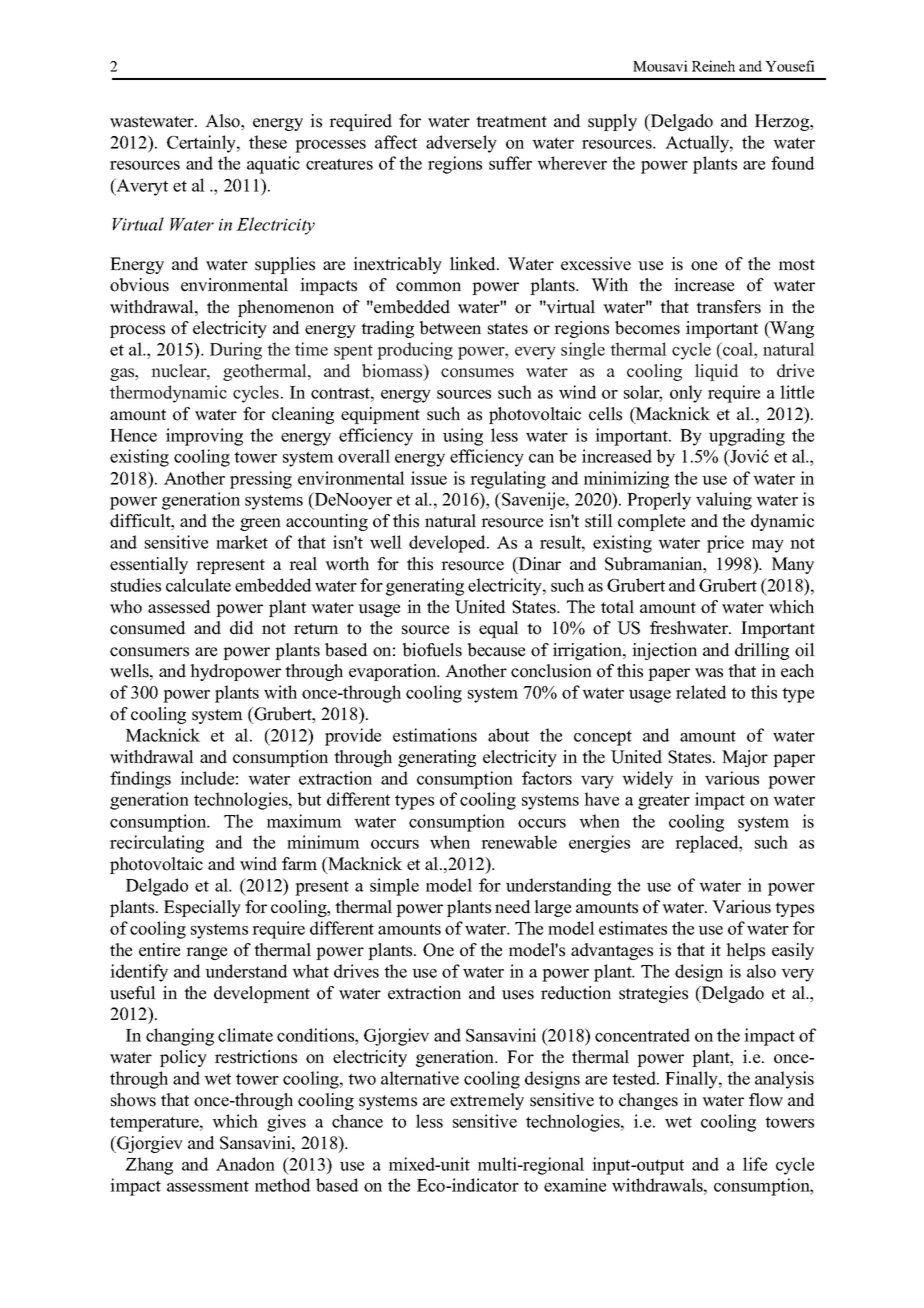 The image size is (924, 1308). What do you see at coordinates (664, 802) in the page?
I see `greater` at bounding box center [664, 802].
